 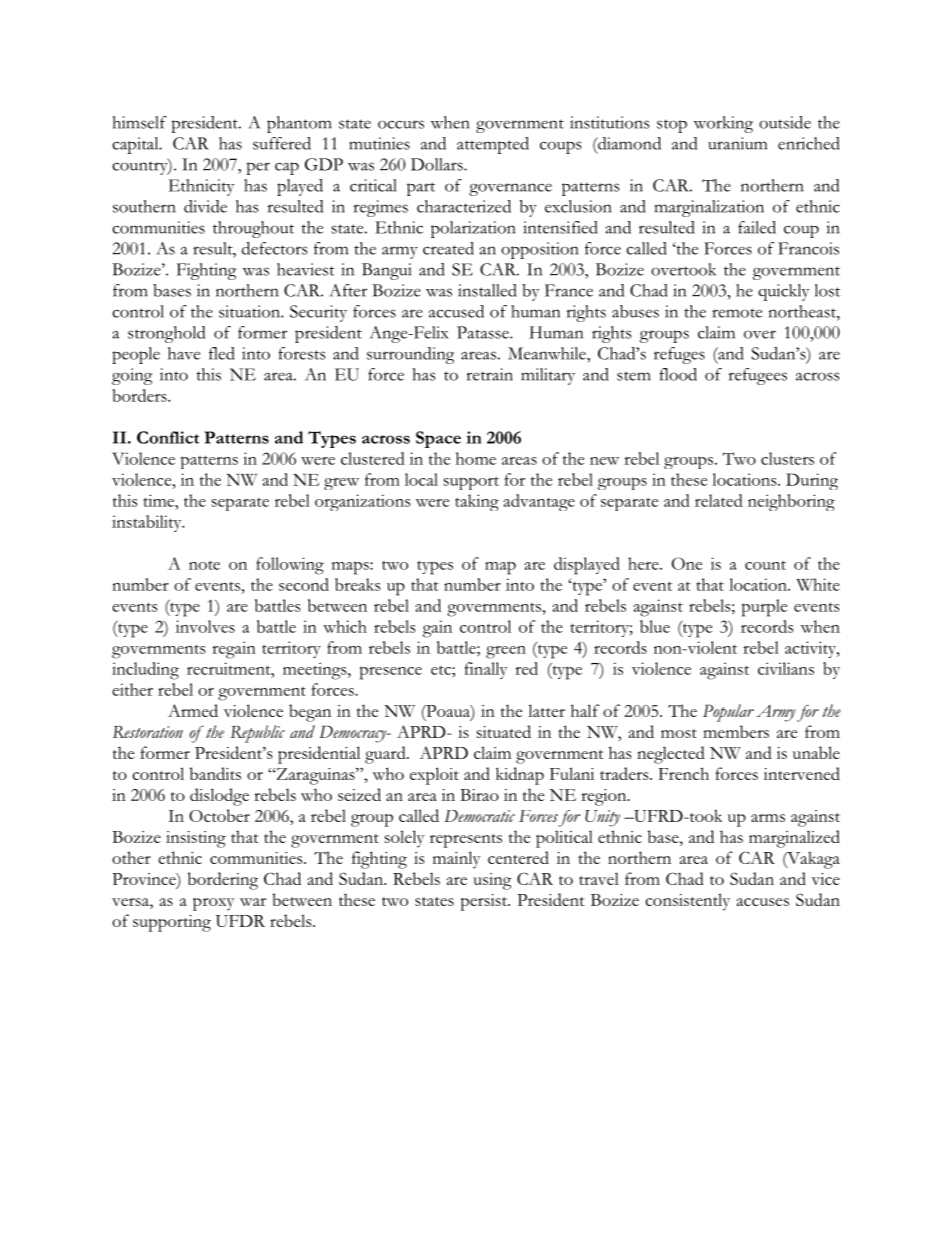 What do you see at coordinates (223, 881) in the screenshot?
I see `bordering` at bounding box center [223, 881].
